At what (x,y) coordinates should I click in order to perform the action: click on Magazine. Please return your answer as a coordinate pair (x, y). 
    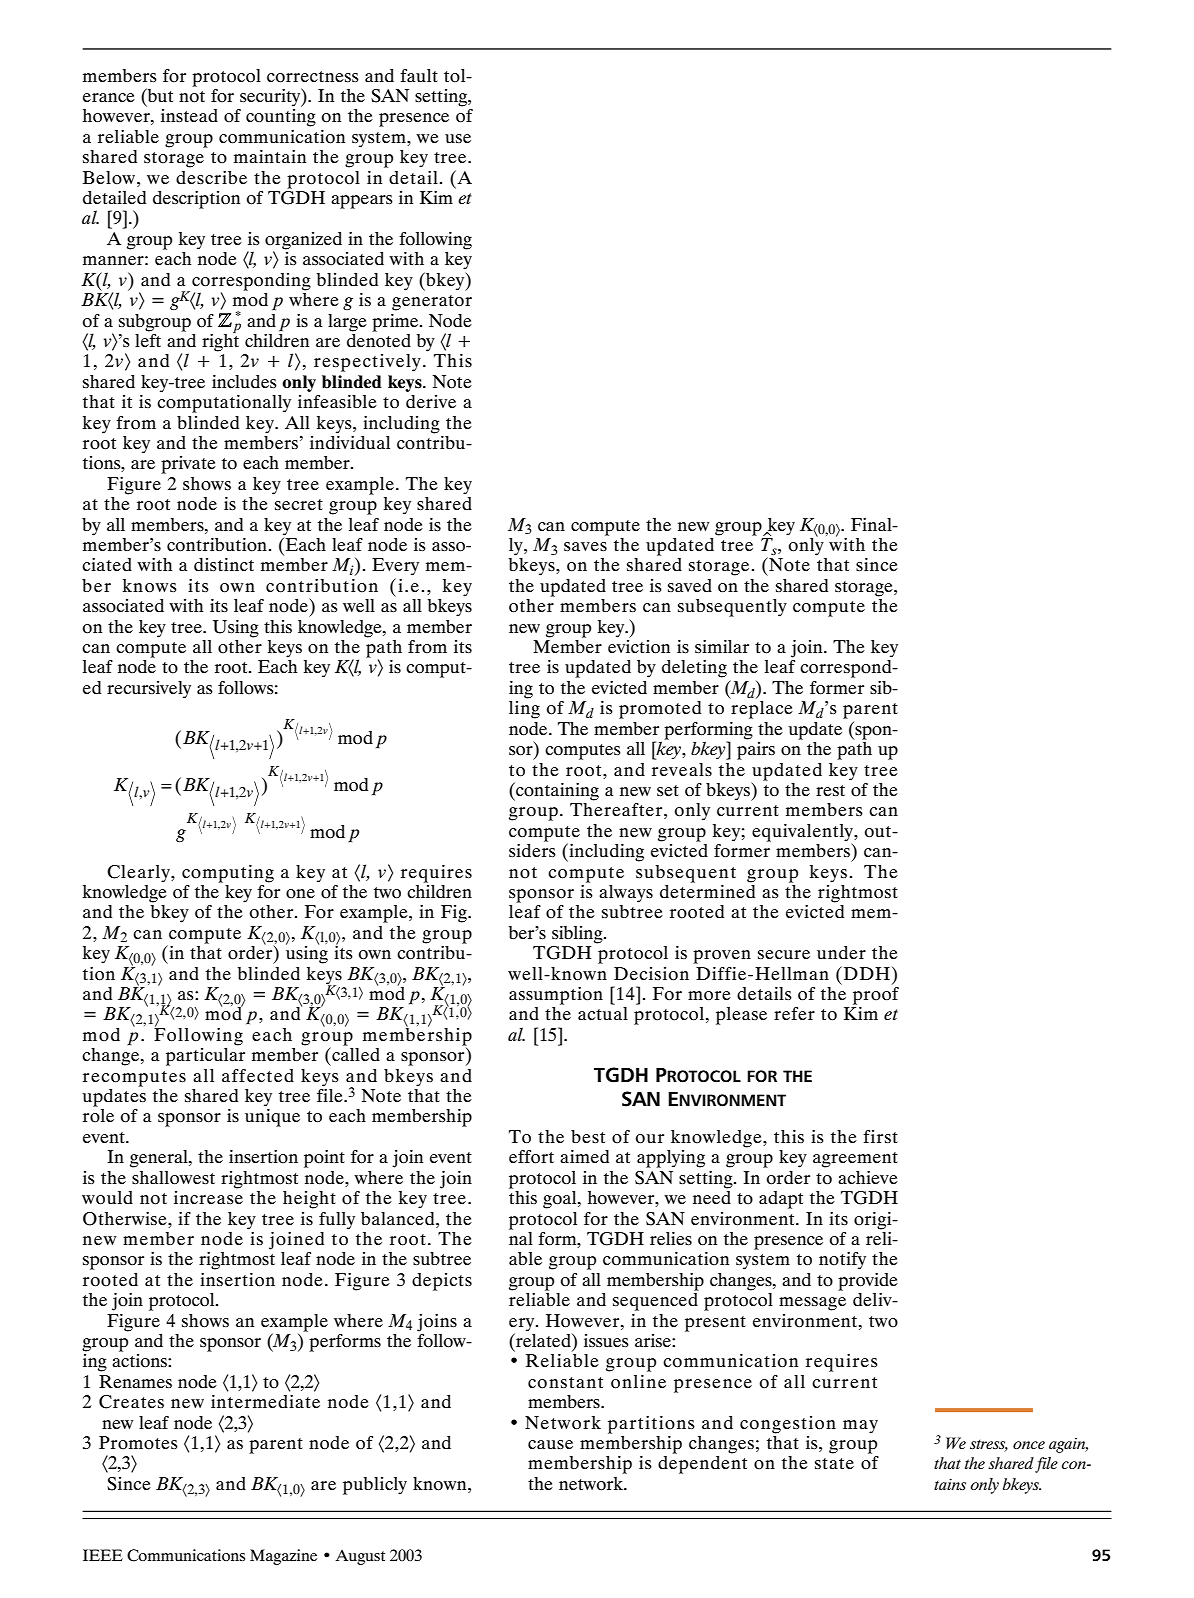
    Looking at the image, I should click on (283, 1557).
